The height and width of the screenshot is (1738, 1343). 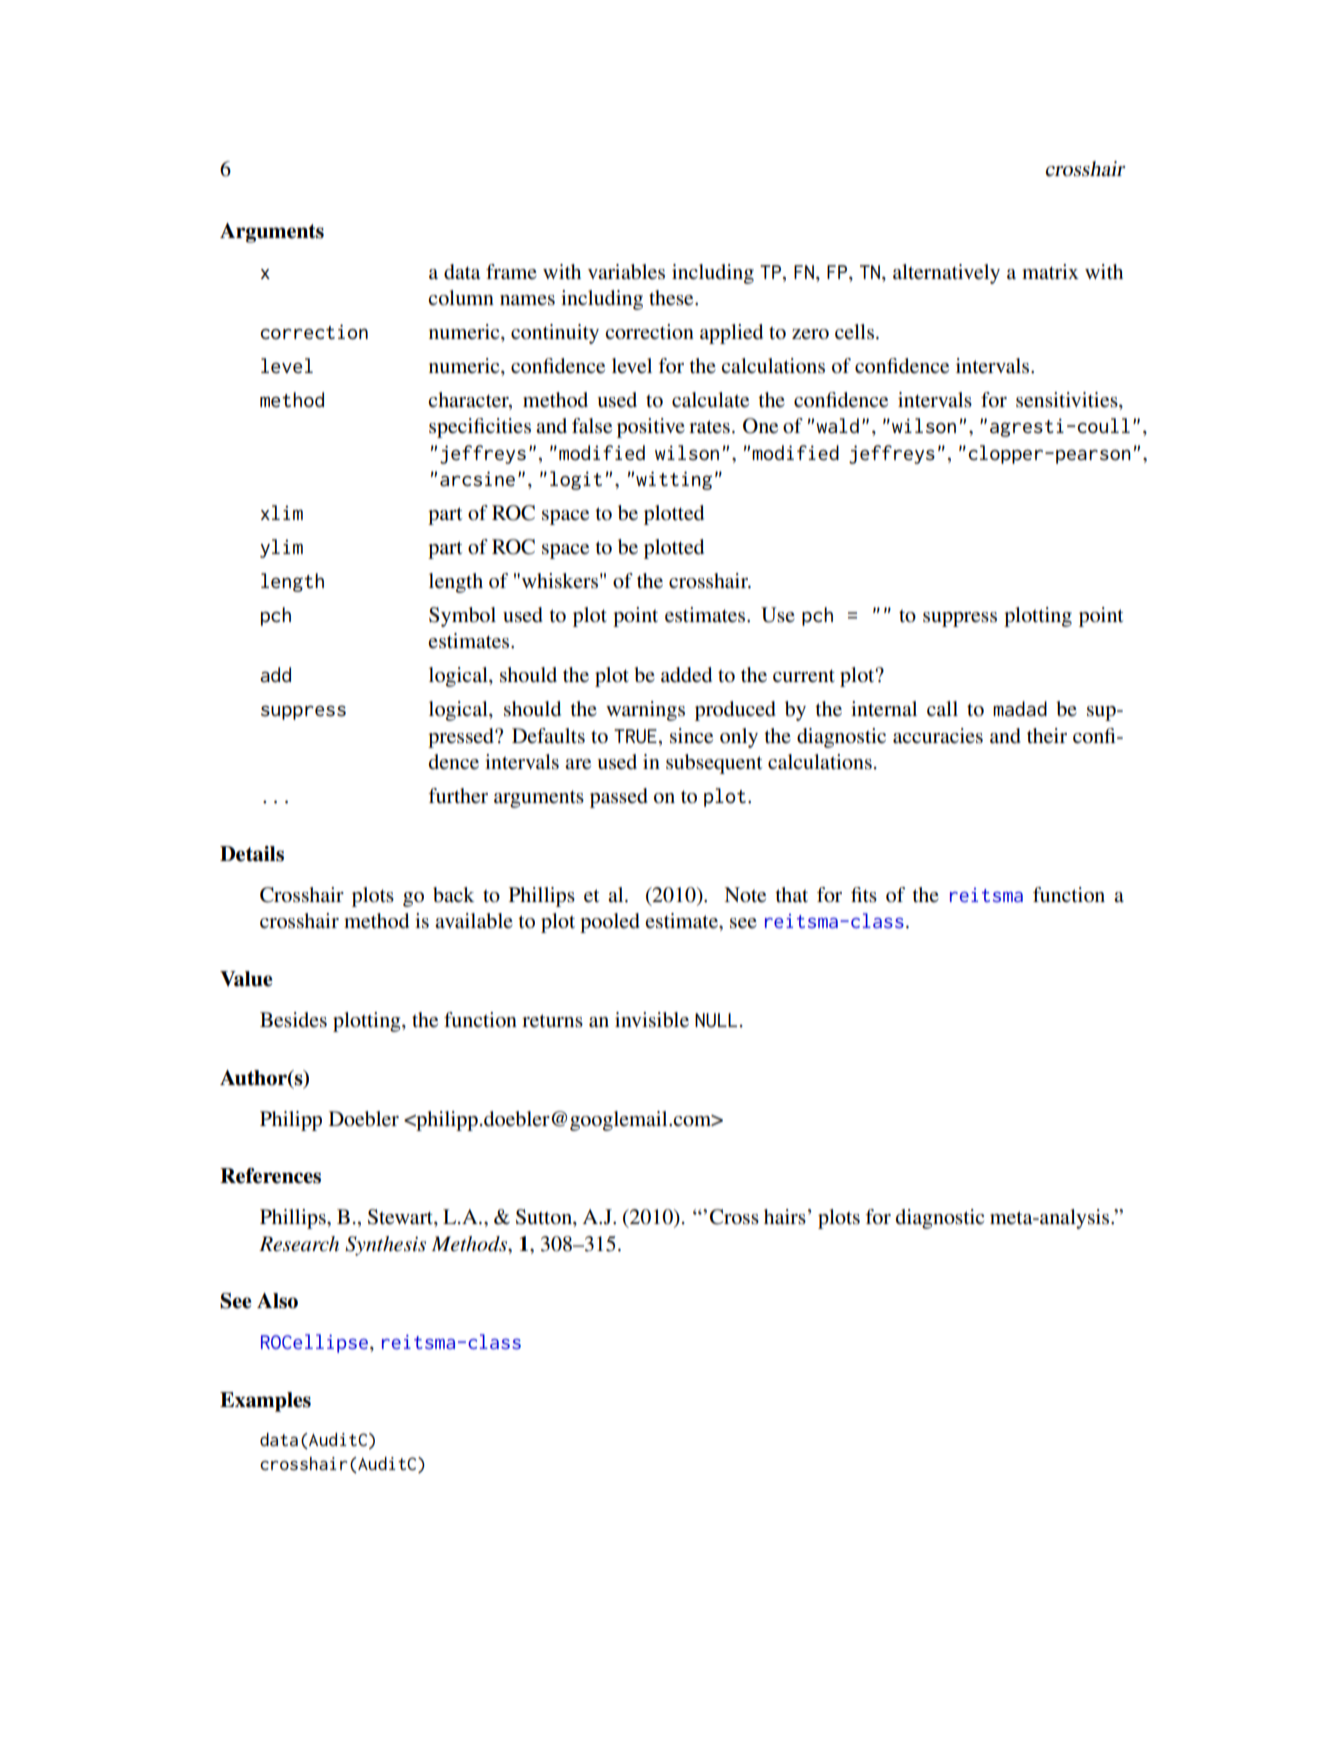 What do you see at coordinates (946, 274) in the screenshot?
I see `alternatively` at bounding box center [946, 274].
